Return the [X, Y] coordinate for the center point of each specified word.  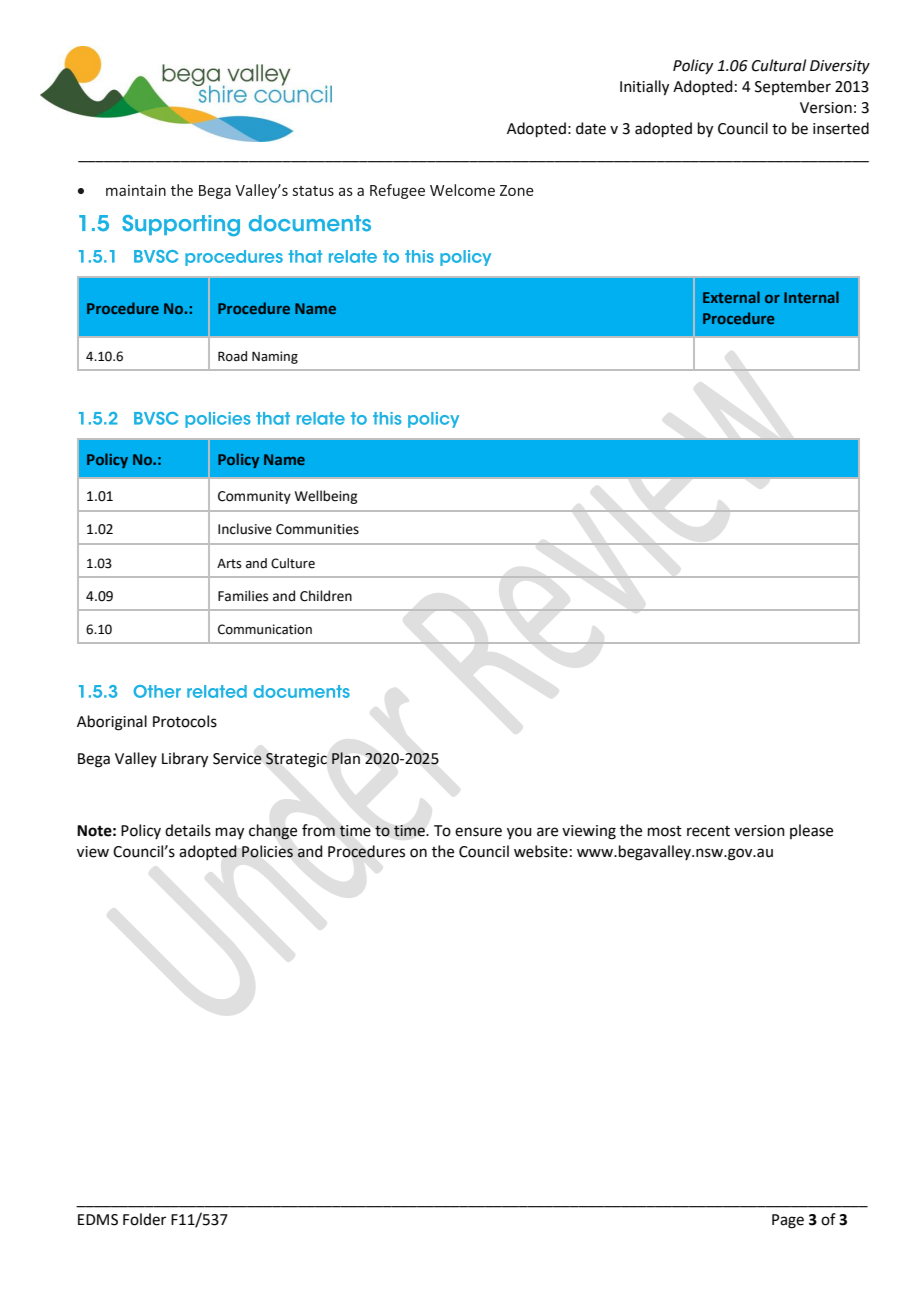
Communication [265, 629]
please [811, 831]
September [793, 87]
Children [326, 596]
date [591, 128]
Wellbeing [326, 497]
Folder [144, 1219]
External [731, 297]
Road [232, 356]
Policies [267, 851]
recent [708, 831]
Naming [275, 357]
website [541, 851]
